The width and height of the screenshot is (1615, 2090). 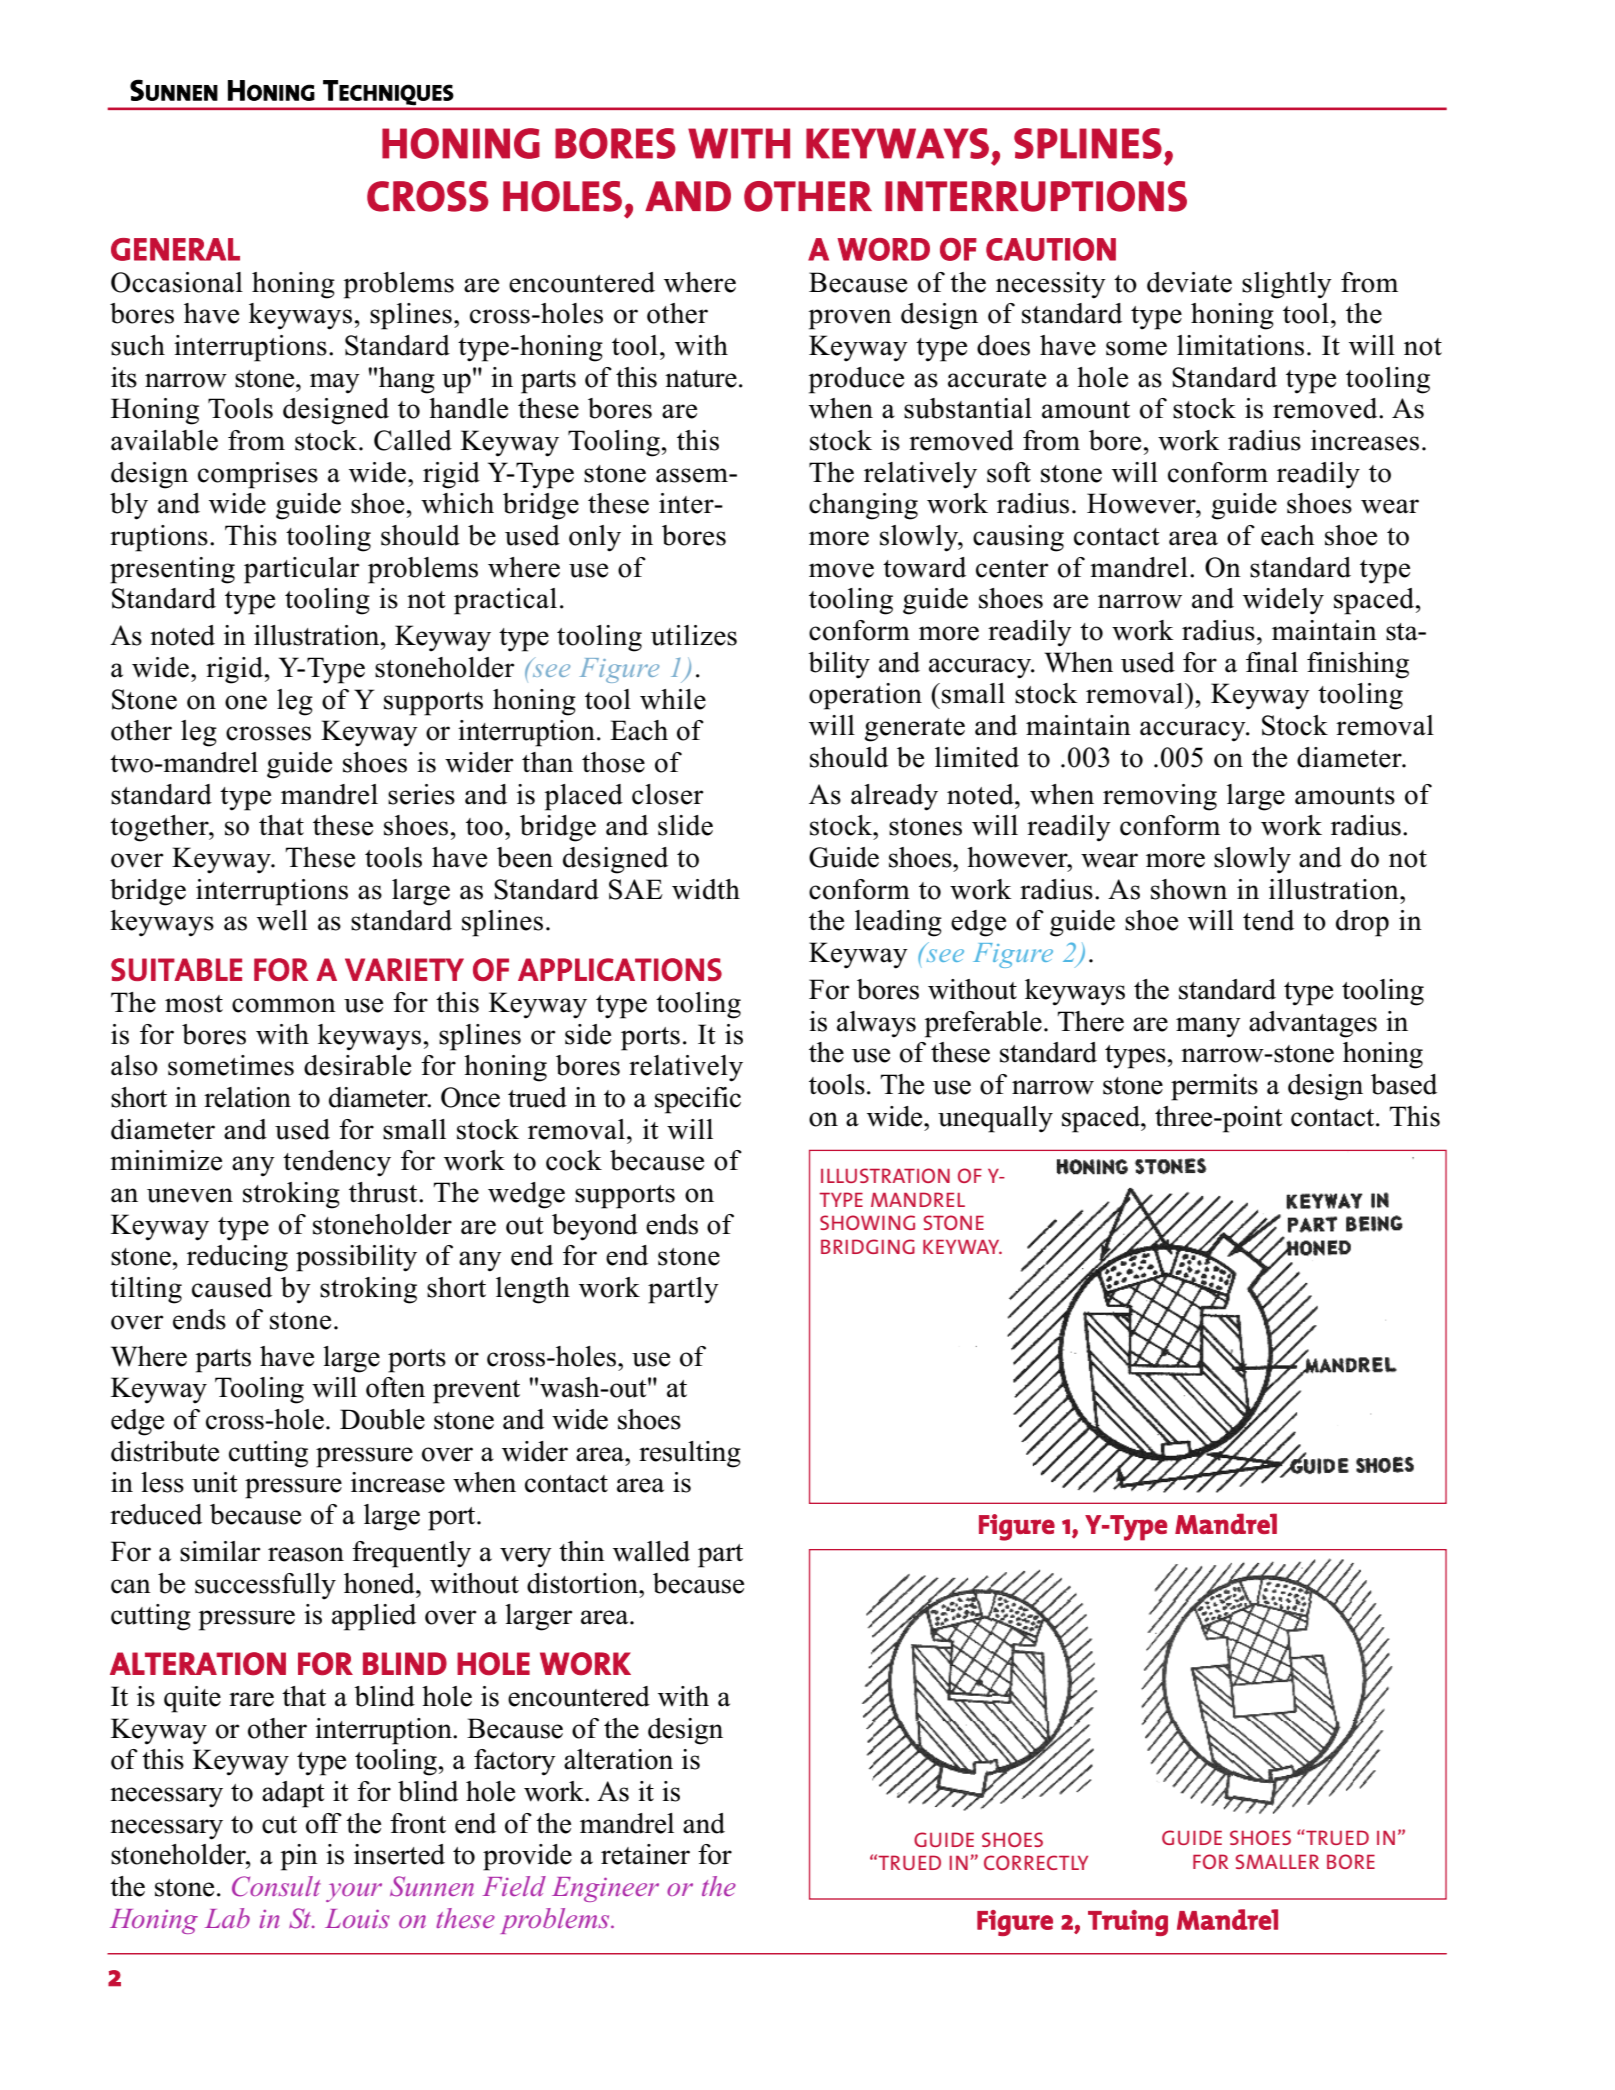 I want to click on Consult, so click(x=276, y=1886).
